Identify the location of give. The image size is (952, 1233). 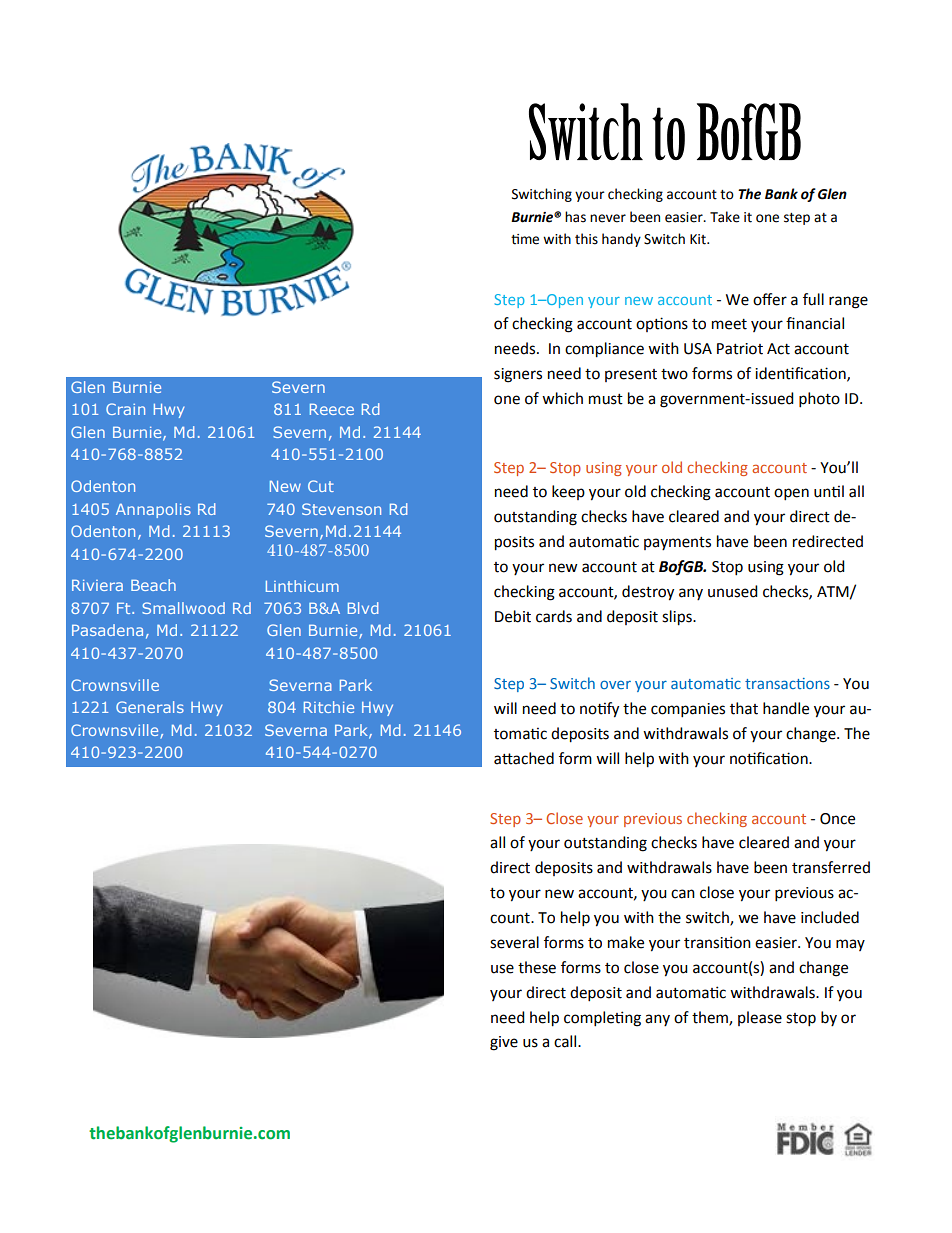
(504, 1043).
